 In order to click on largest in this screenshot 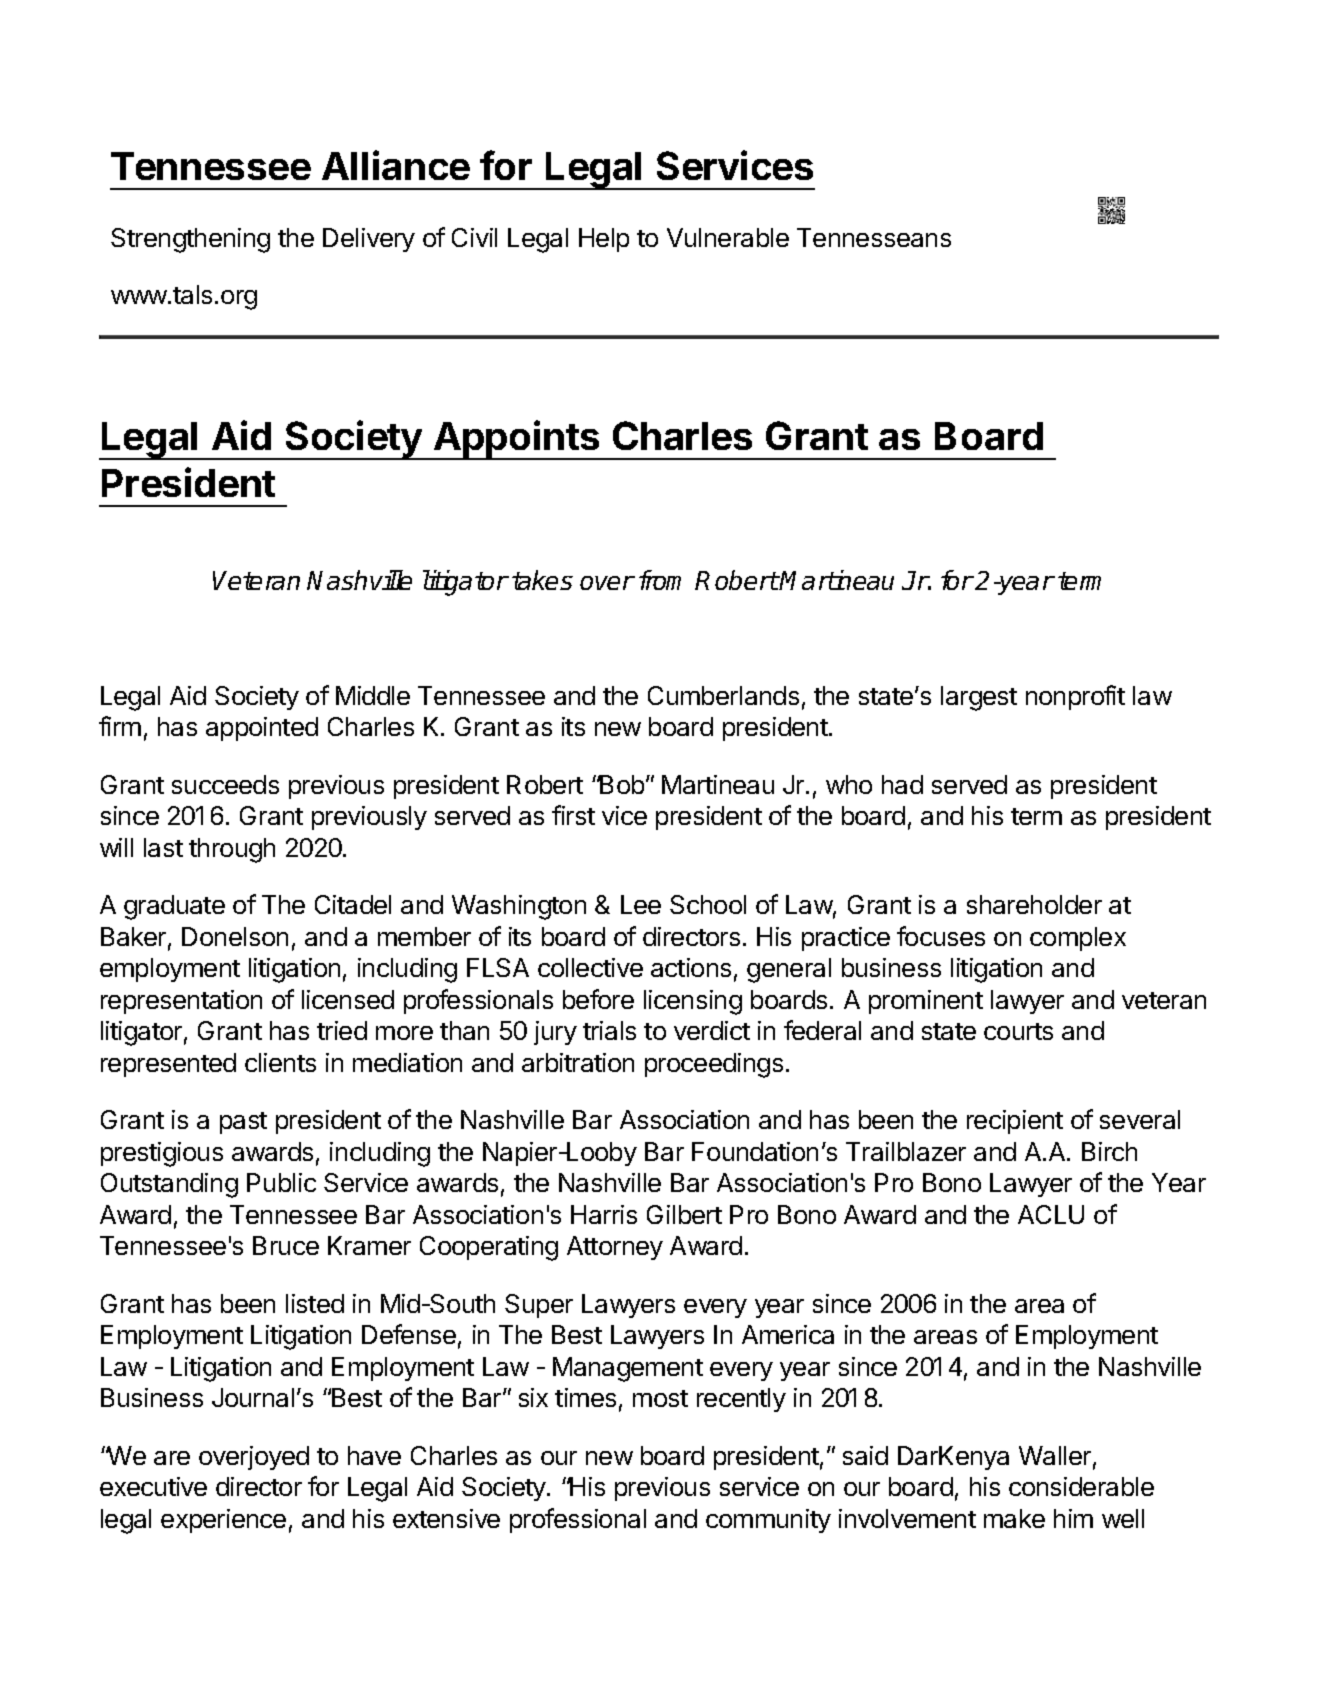, I will do `click(979, 698)`.
